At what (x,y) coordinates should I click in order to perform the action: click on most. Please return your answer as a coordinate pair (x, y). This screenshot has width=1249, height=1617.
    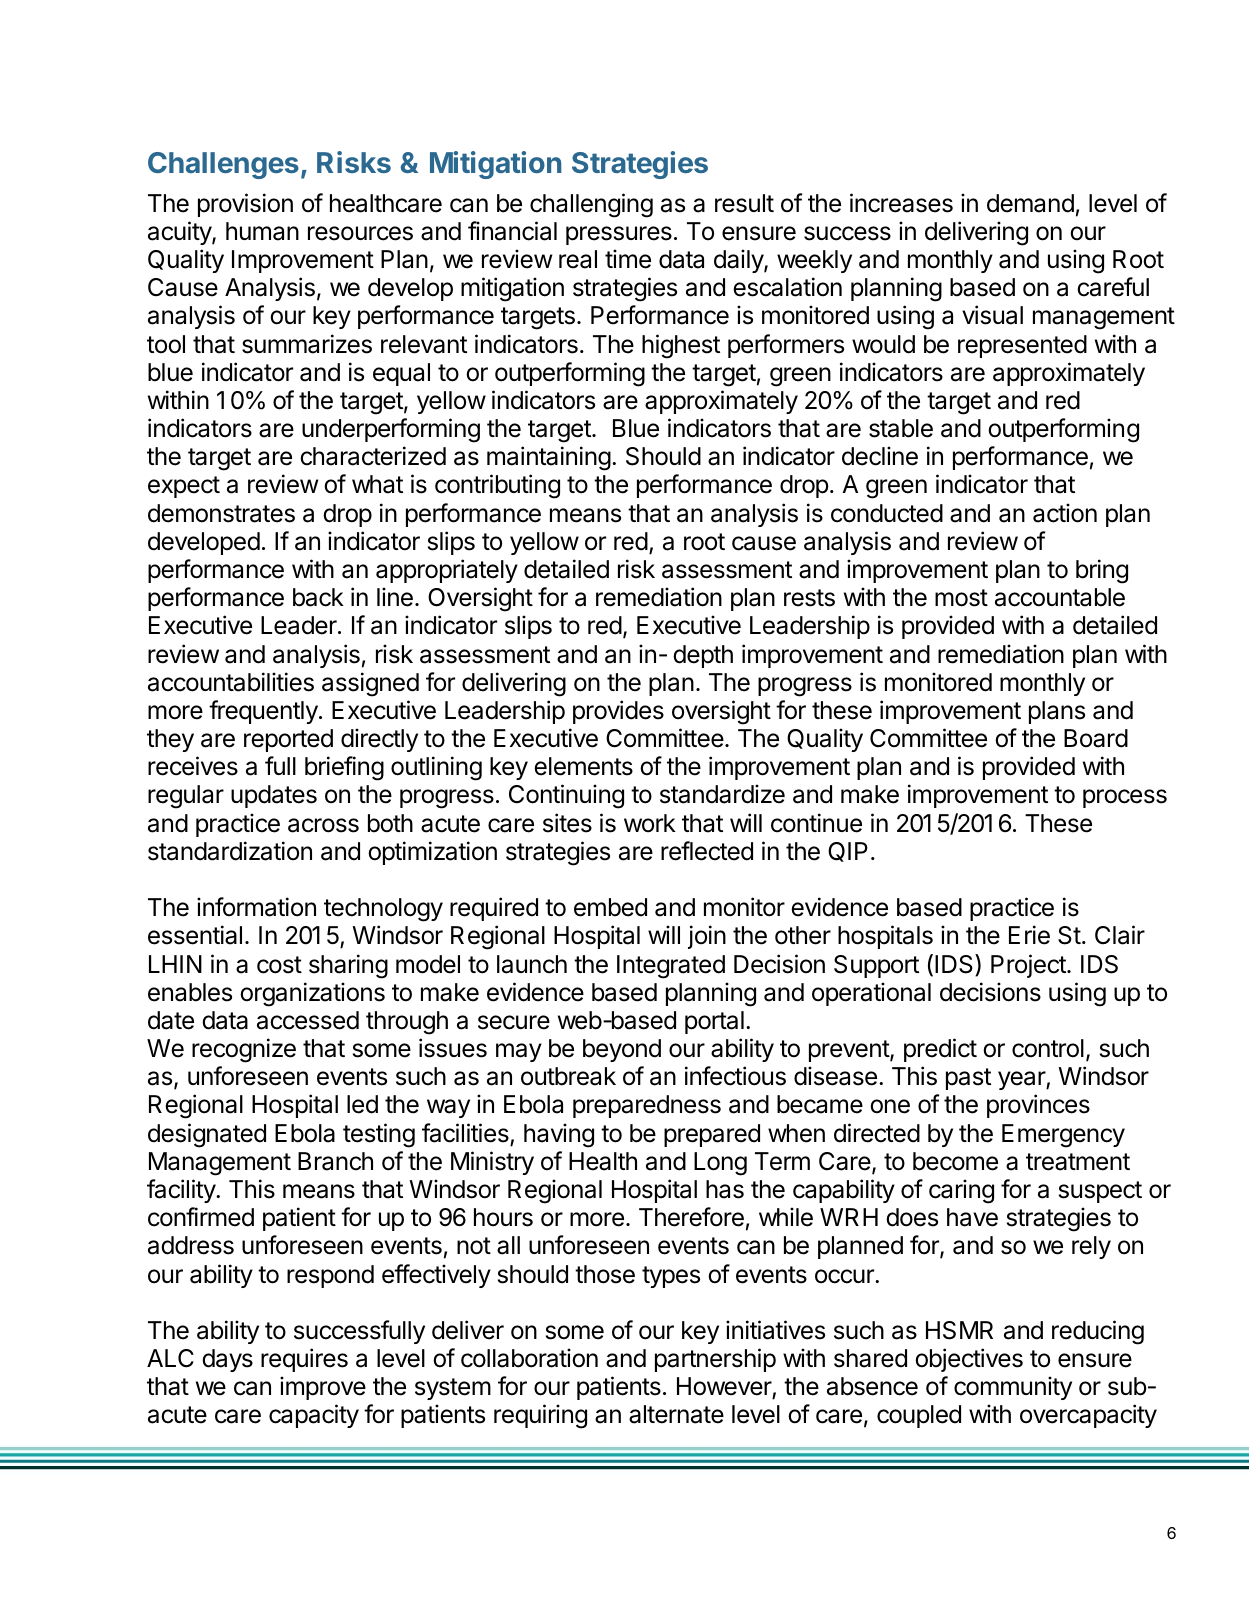
    Looking at the image, I should click on (961, 598).
